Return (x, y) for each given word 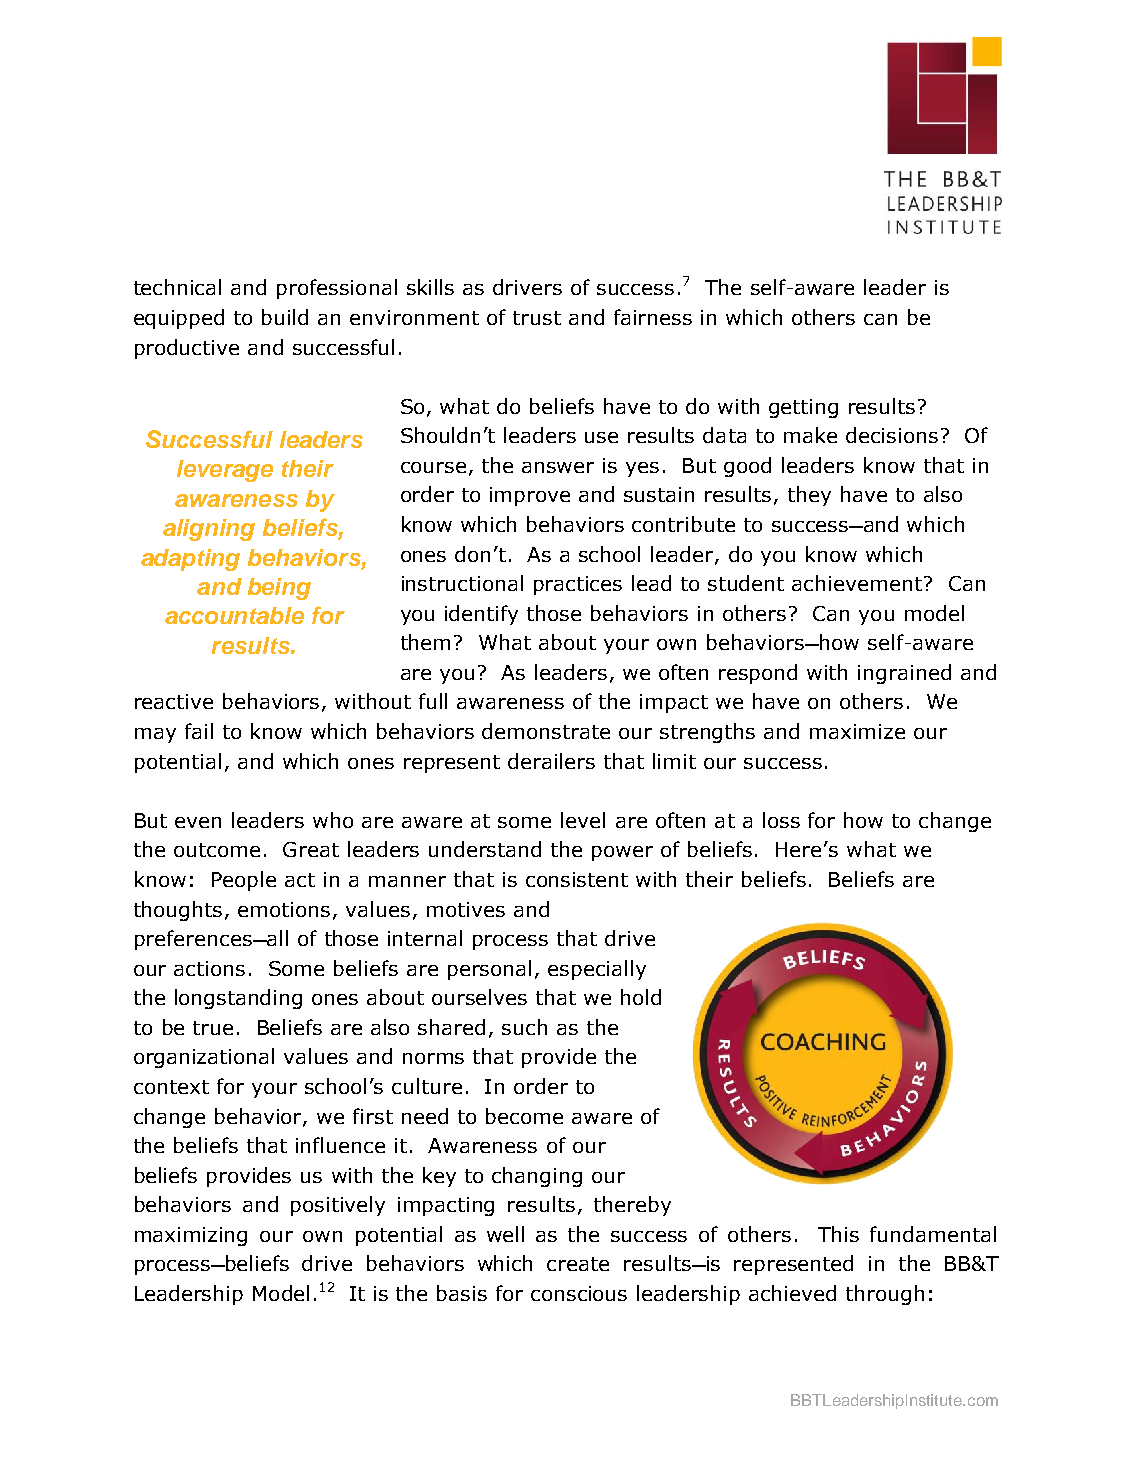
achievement (858, 583)
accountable (234, 615)
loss (781, 820)
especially (597, 970)
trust (537, 318)
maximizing (191, 1236)
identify (481, 615)
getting (803, 408)
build (285, 317)
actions (209, 968)
